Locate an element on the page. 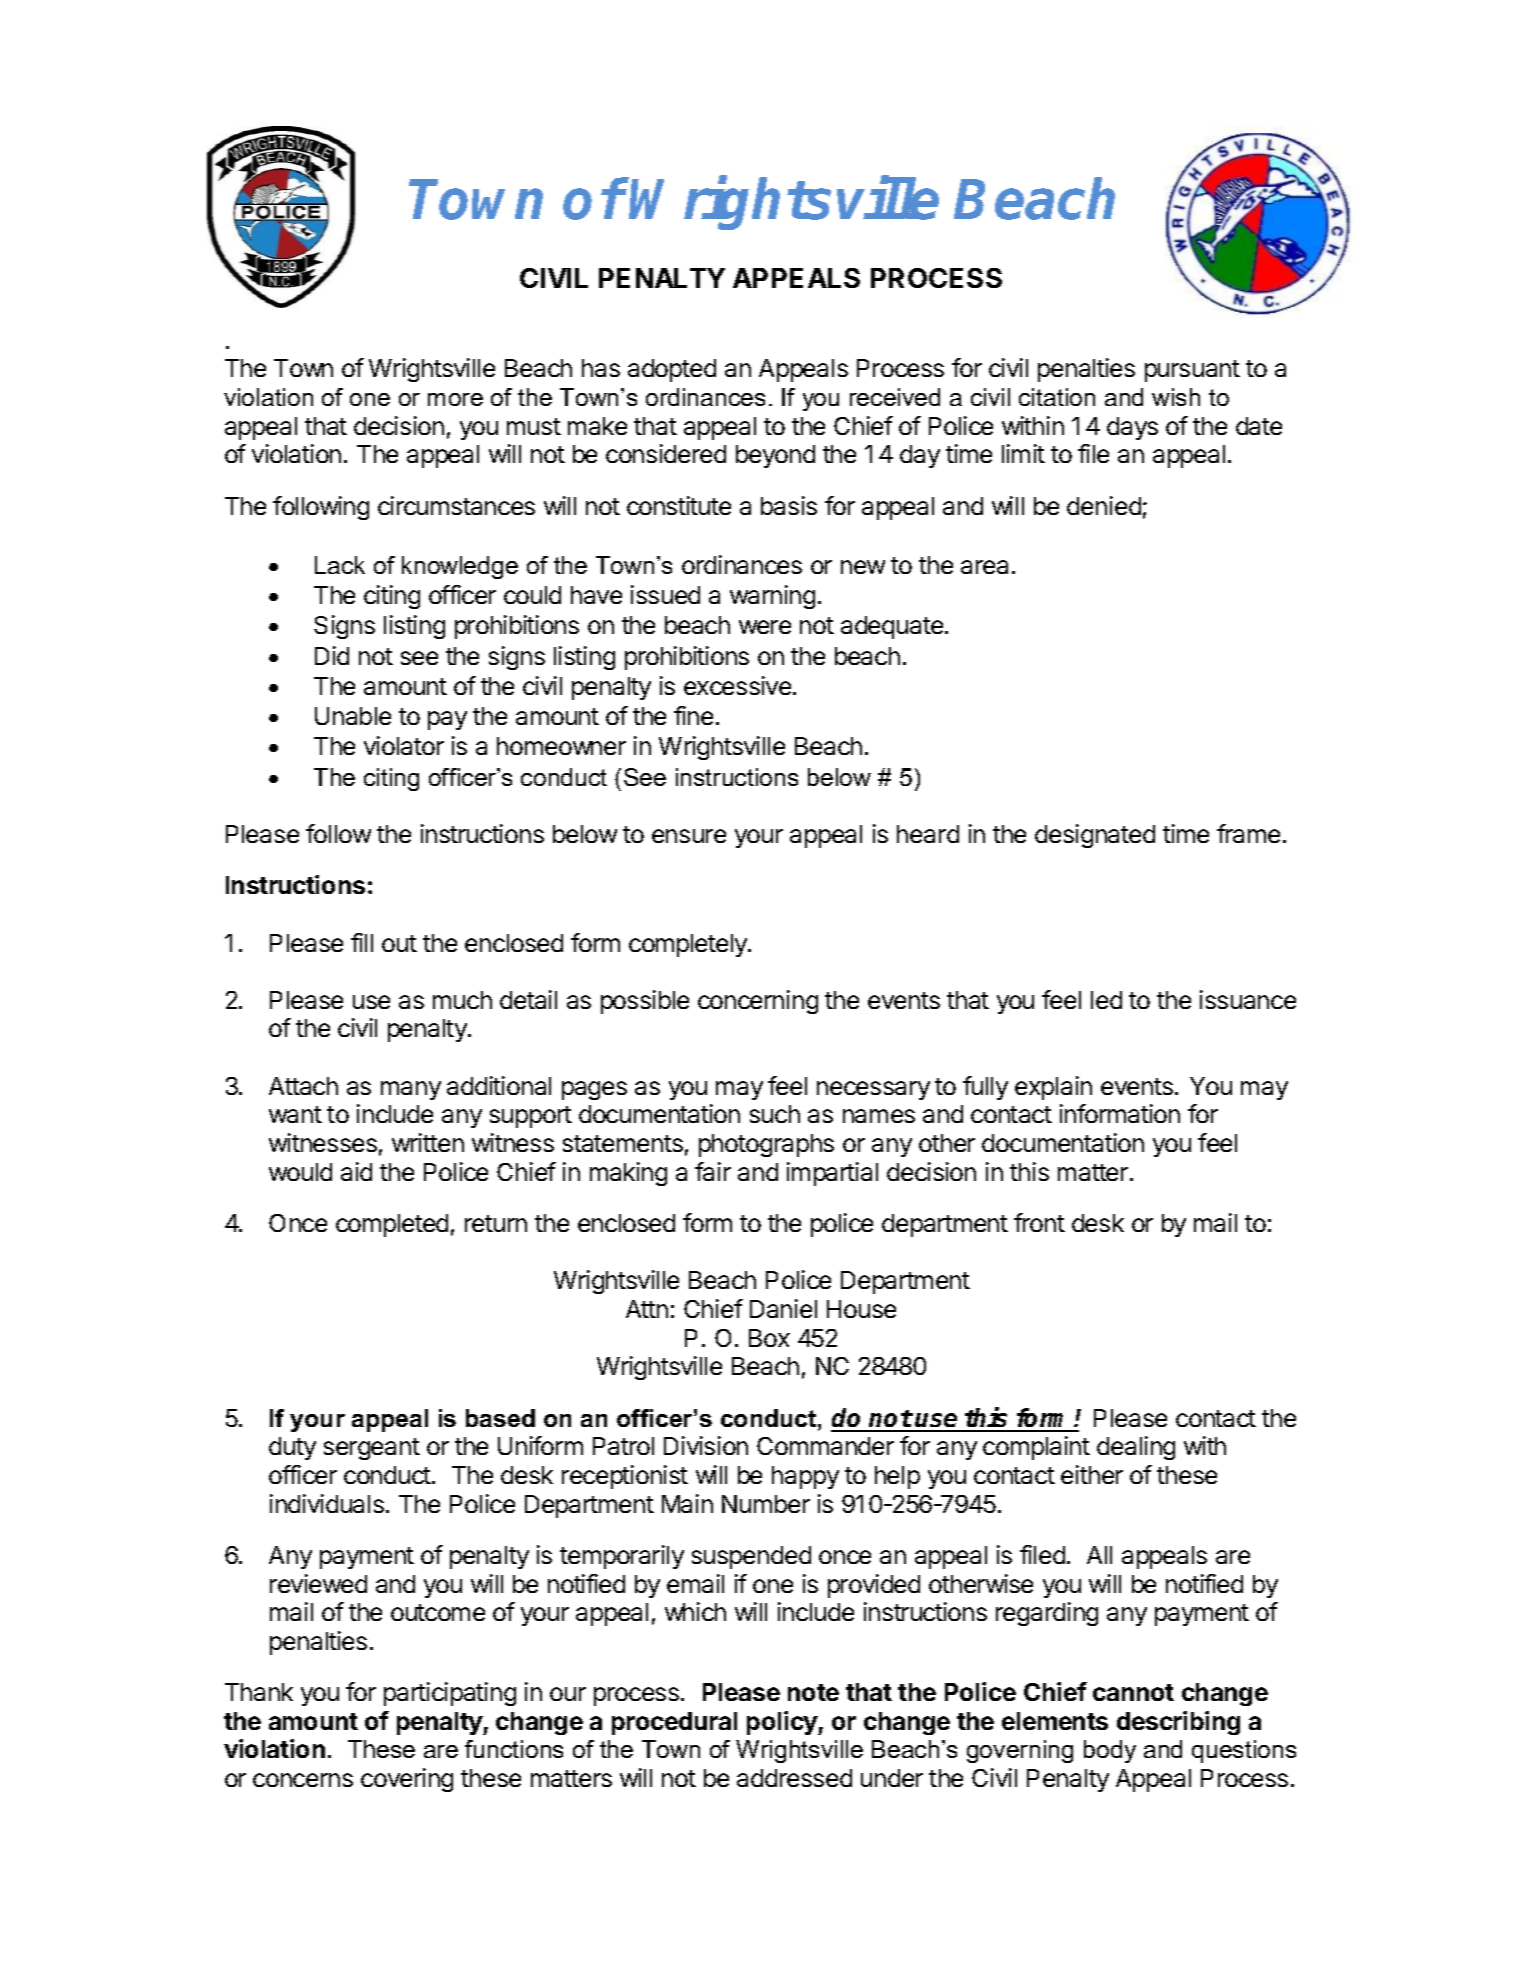  ensure is located at coordinates (689, 836).
